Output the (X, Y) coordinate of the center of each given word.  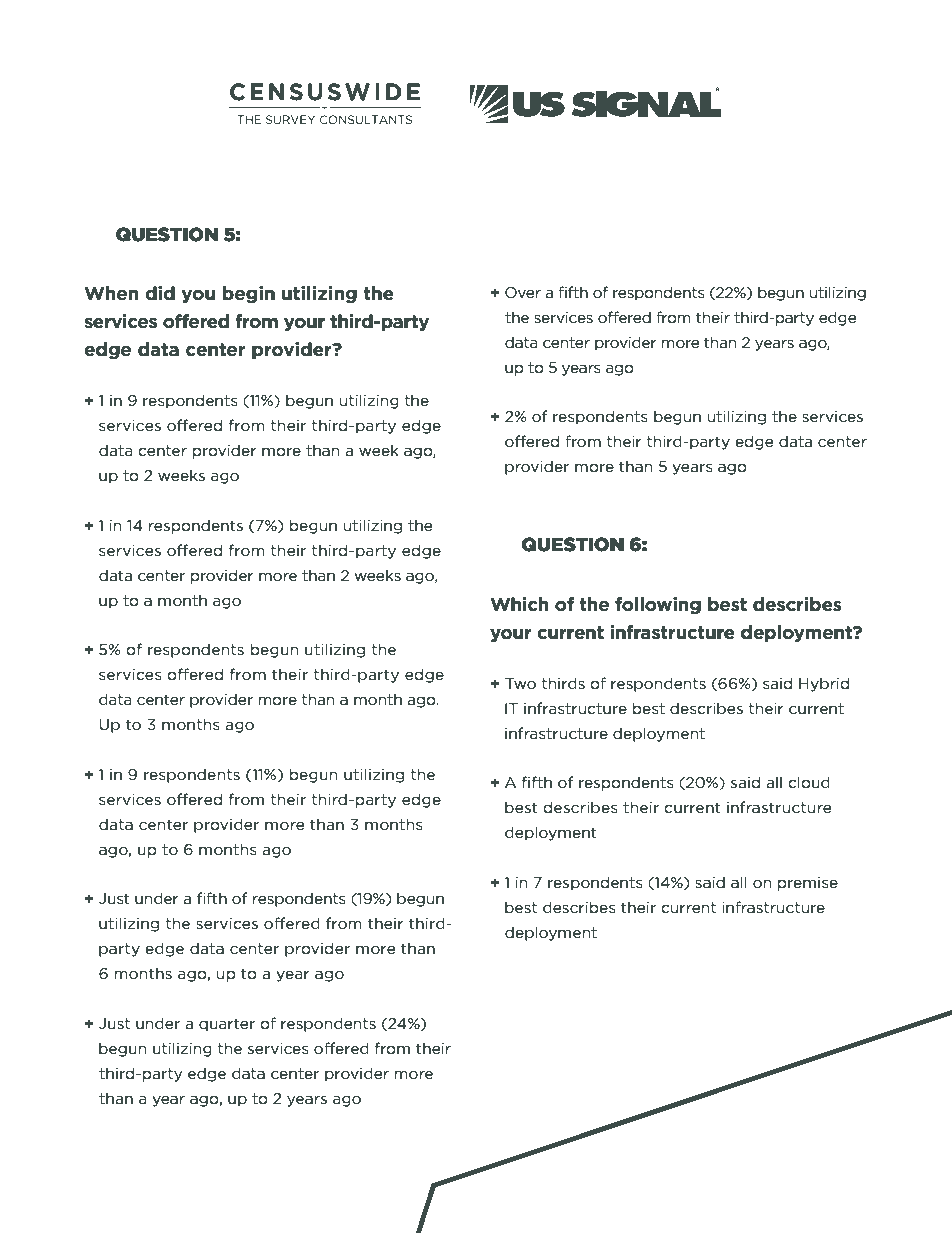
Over (523, 292)
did (160, 293)
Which (519, 604)
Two (520, 683)
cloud (809, 782)
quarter (227, 1025)
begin (249, 294)
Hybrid (824, 684)
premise (808, 884)
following (658, 605)
